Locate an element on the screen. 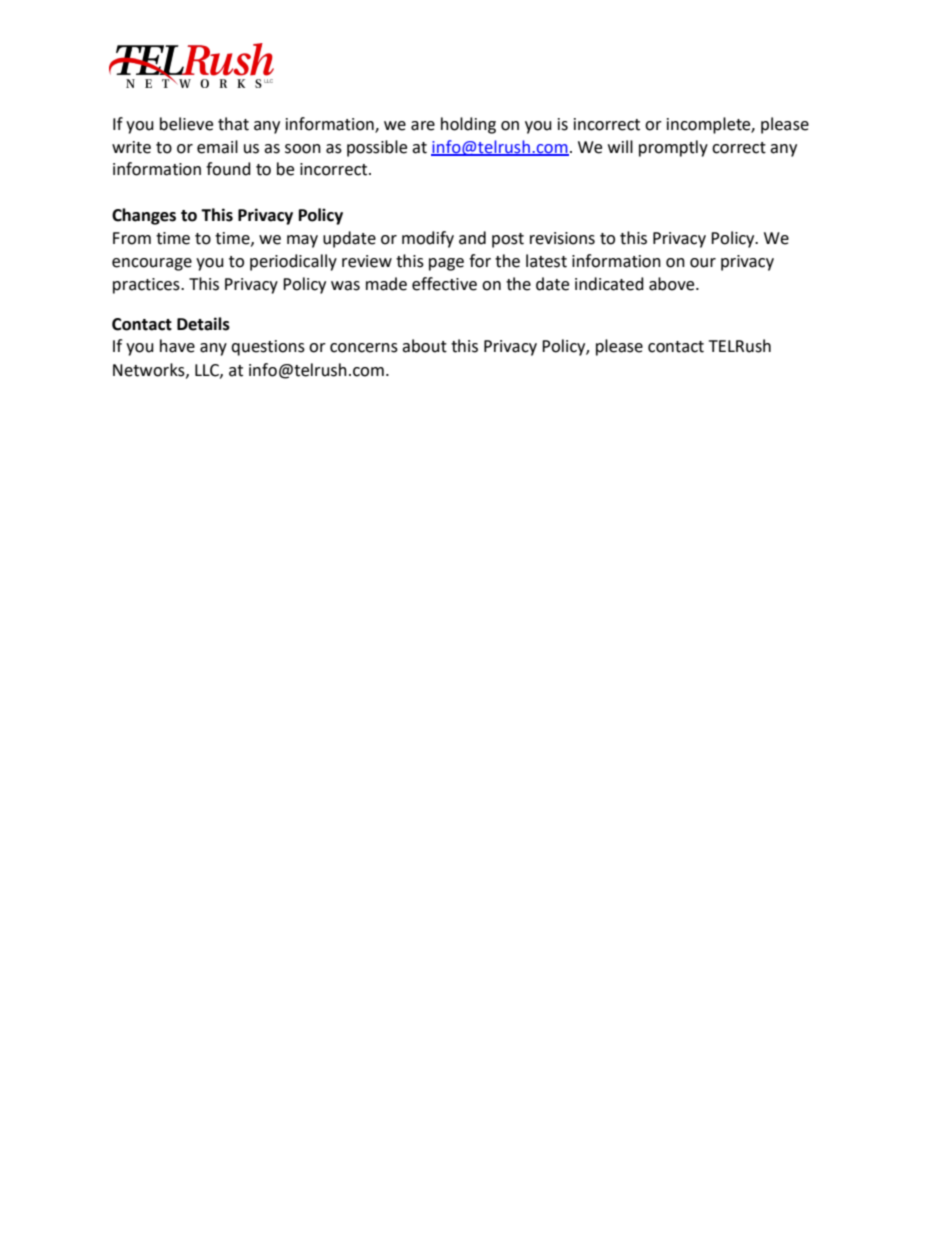  From is located at coordinates (132, 238).
